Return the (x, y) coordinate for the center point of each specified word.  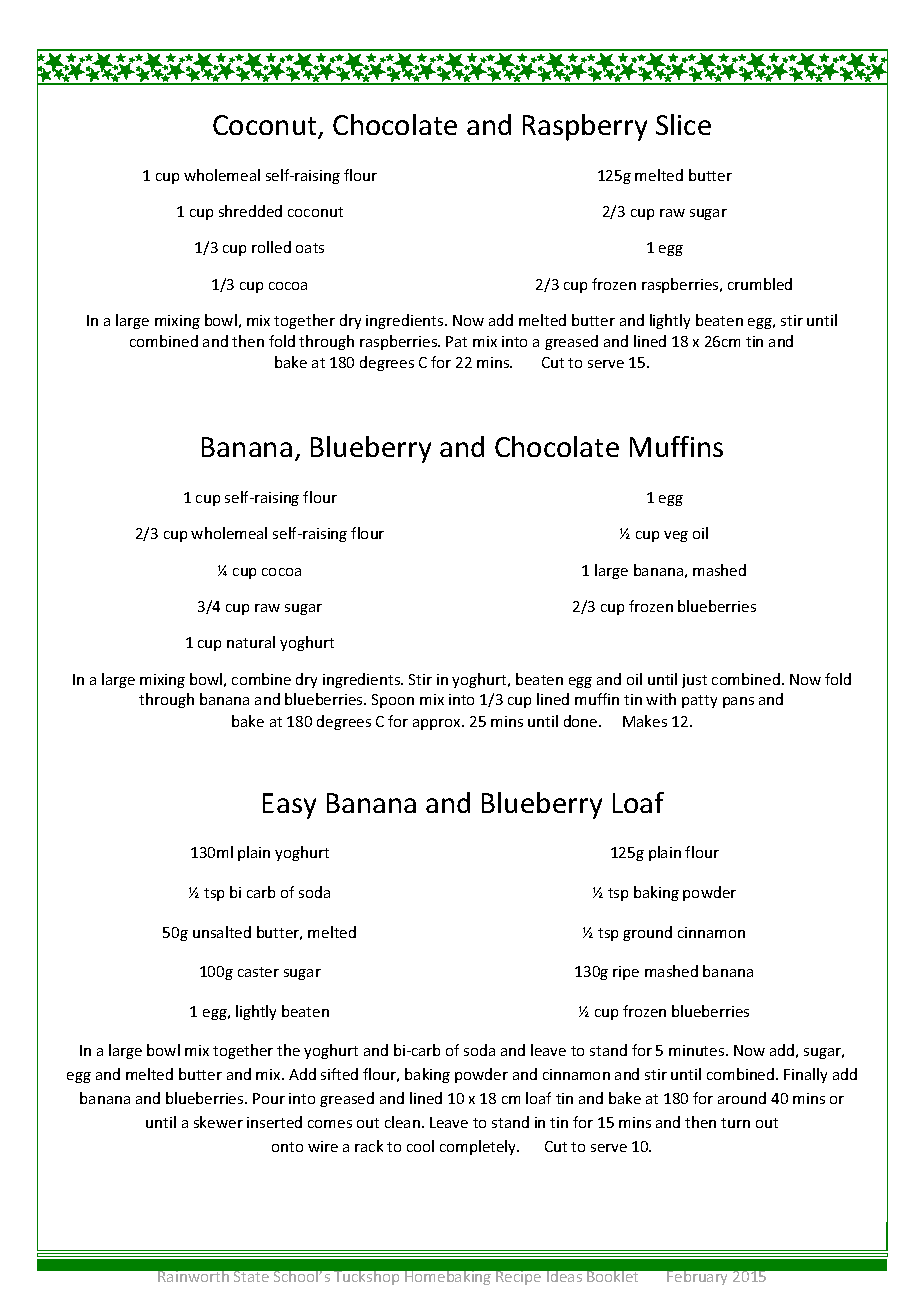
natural (251, 642)
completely (479, 1147)
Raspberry (585, 127)
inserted (274, 1122)
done (582, 721)
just (694, 681)
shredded (250, 211)
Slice (683, 124)
